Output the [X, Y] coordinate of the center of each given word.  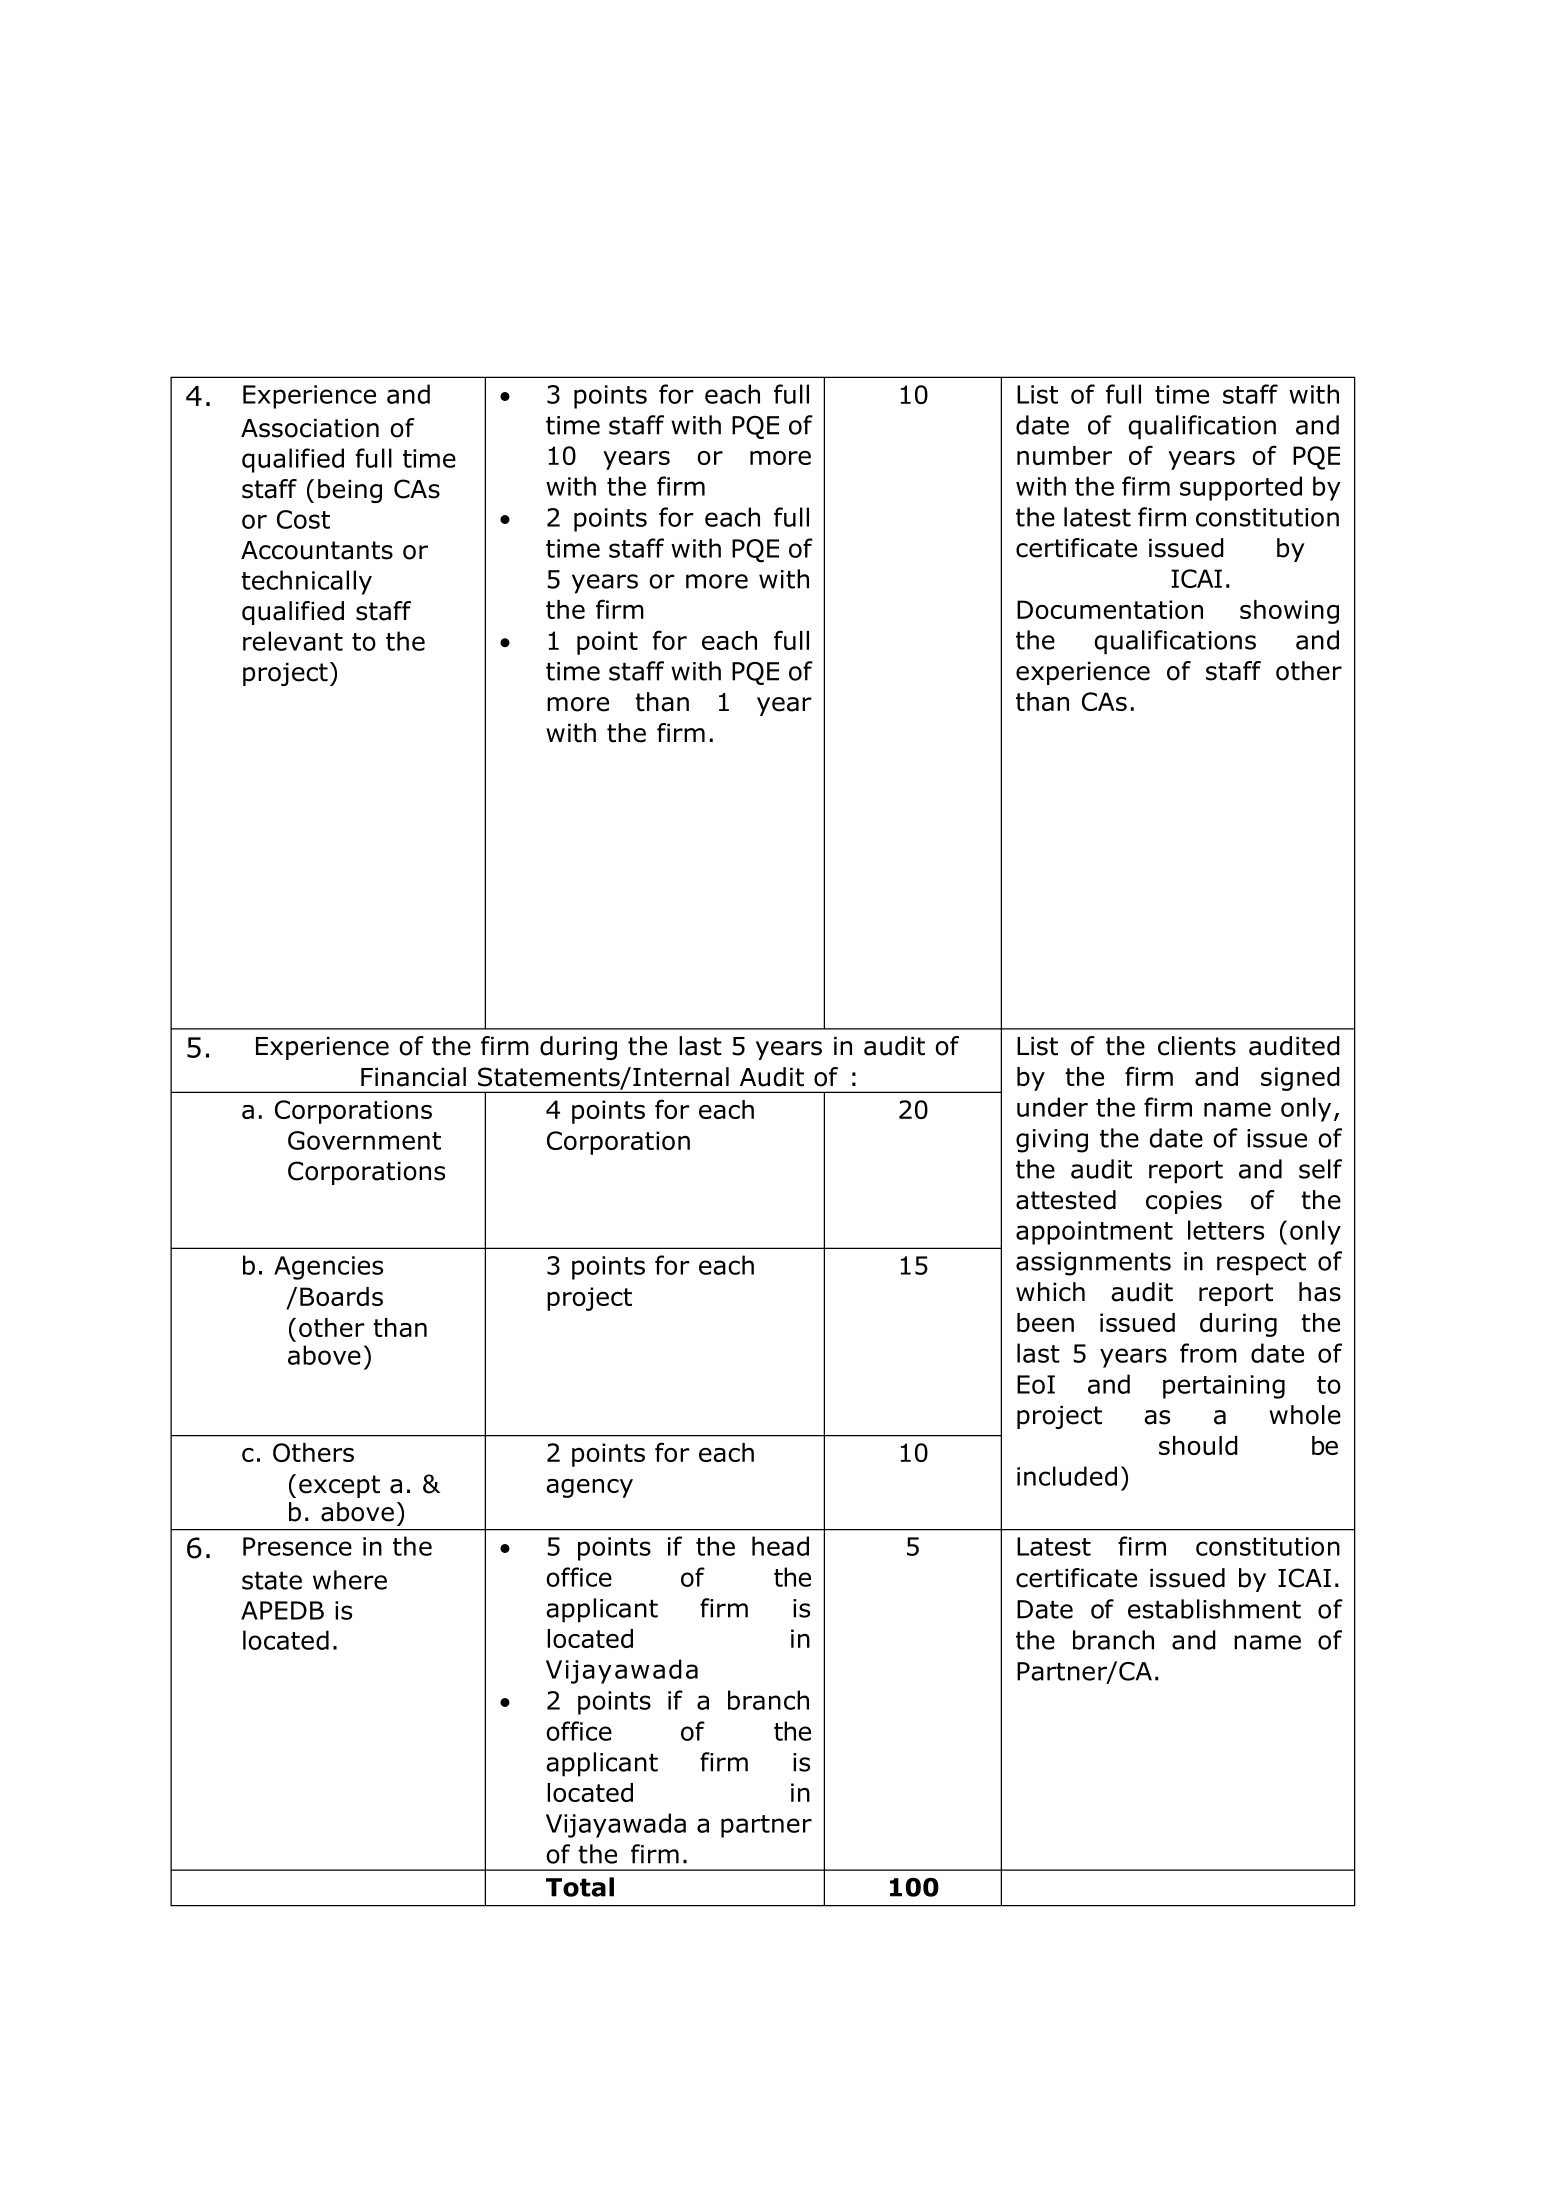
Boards [341, 1296]
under [1052, 1107]
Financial [413, 1077]
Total [580, 1887]
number [1064, 455]
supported [1241, 488]
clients [1197, 1046]
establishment [1214, 1609]
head [780, 1546]
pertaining [1224, 1387]
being [350, 491]
